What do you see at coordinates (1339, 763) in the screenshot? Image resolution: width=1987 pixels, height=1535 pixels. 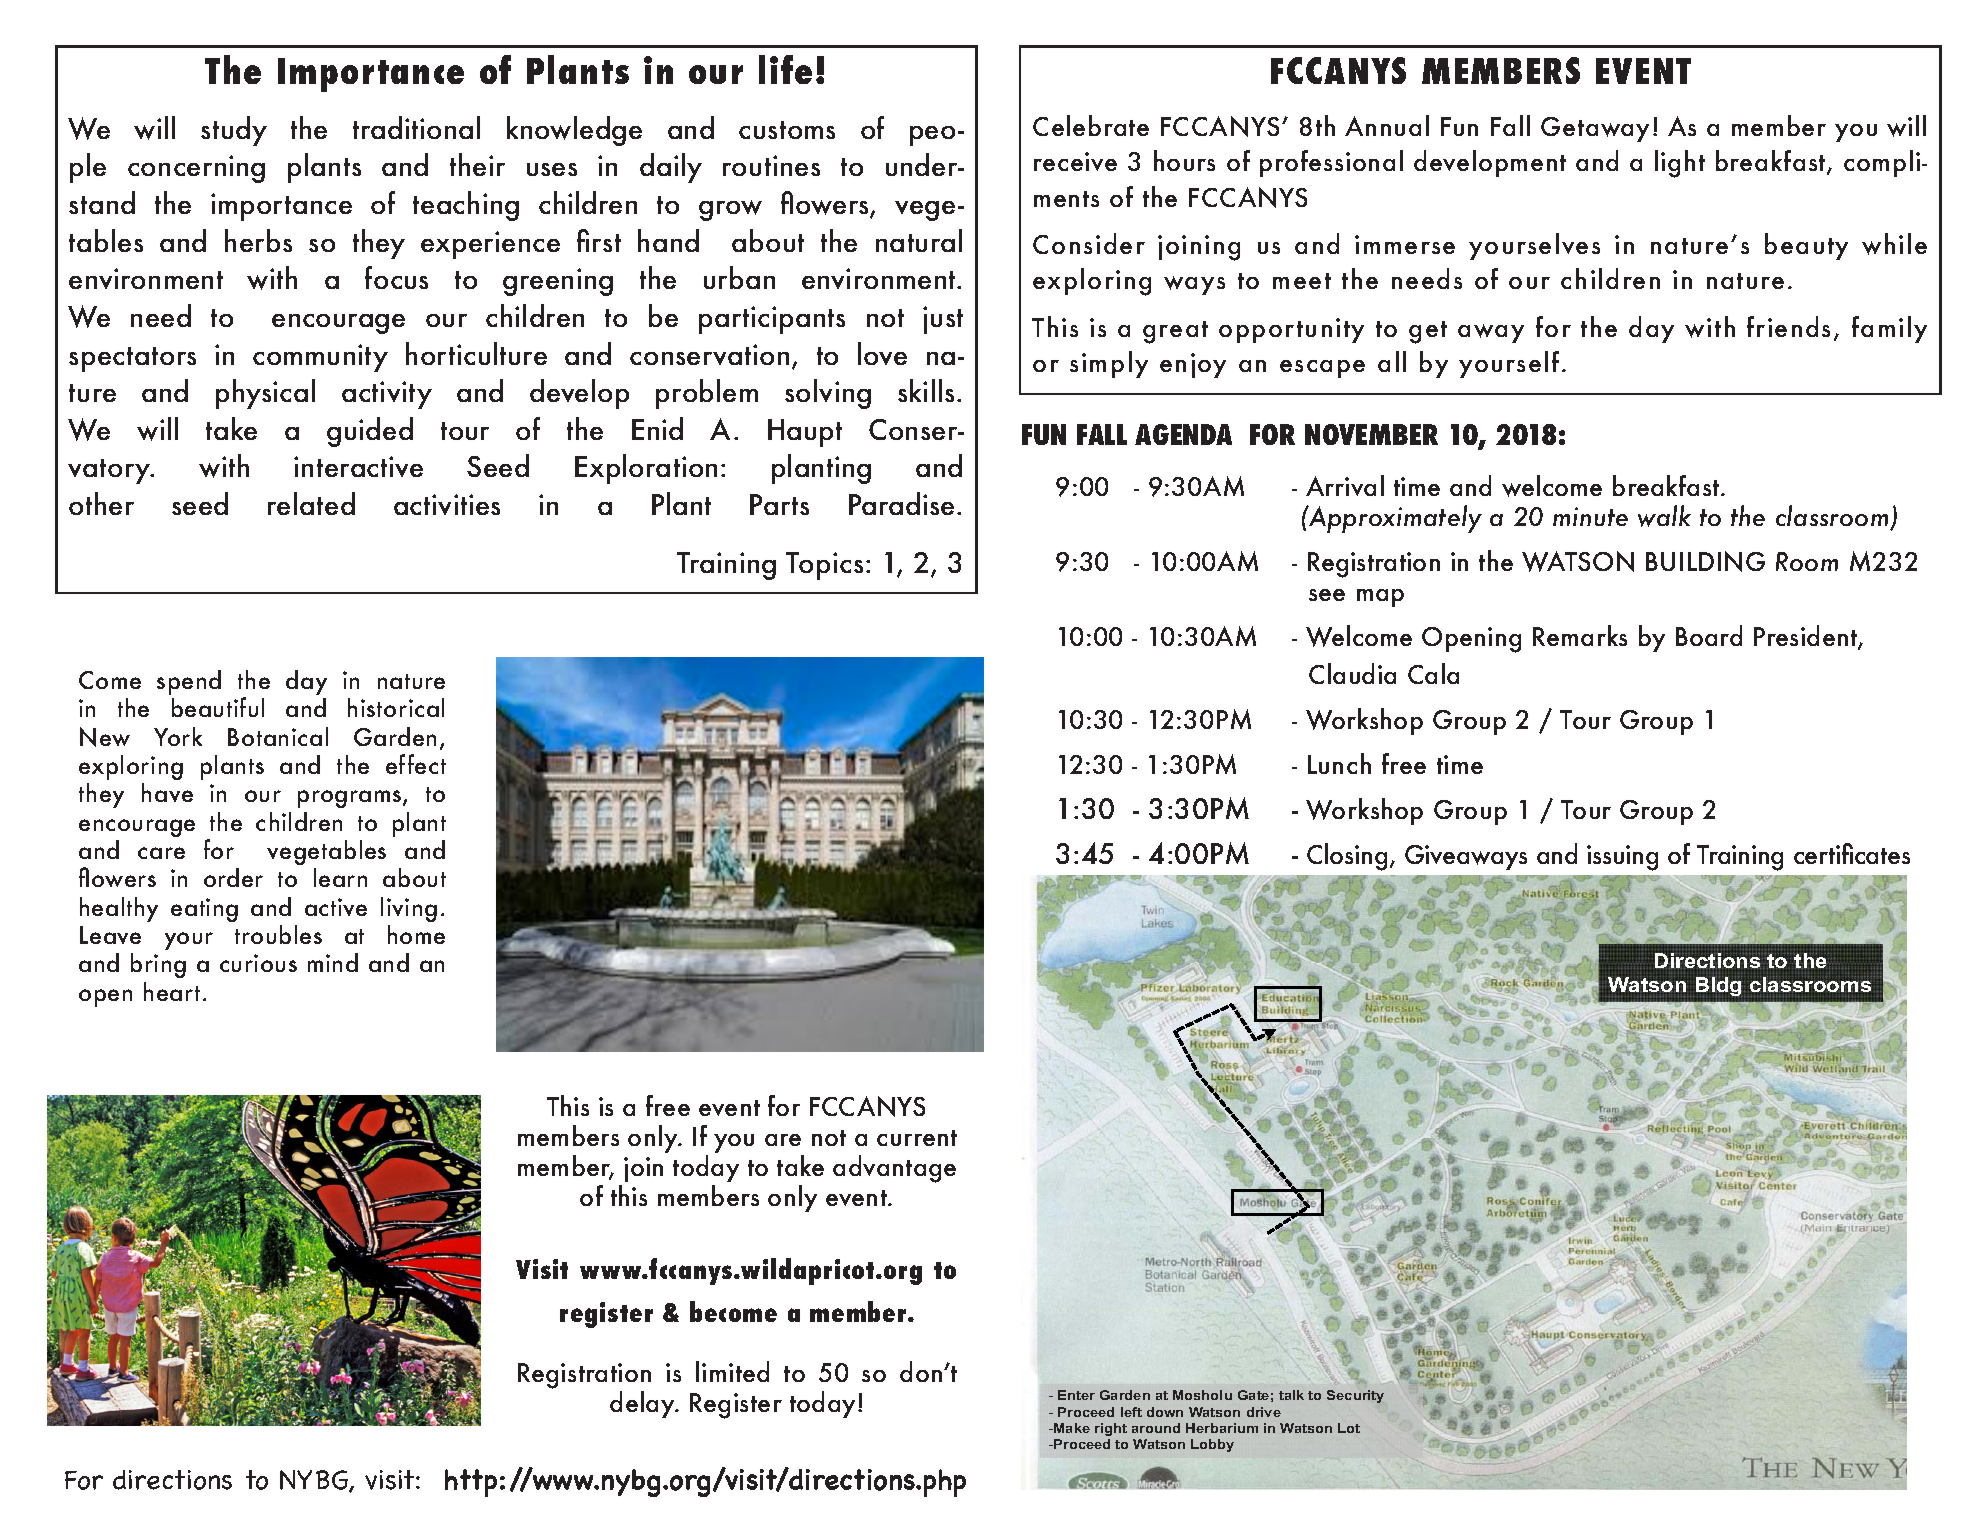 I see `Lunch` at bounding box center [1339, 763].
